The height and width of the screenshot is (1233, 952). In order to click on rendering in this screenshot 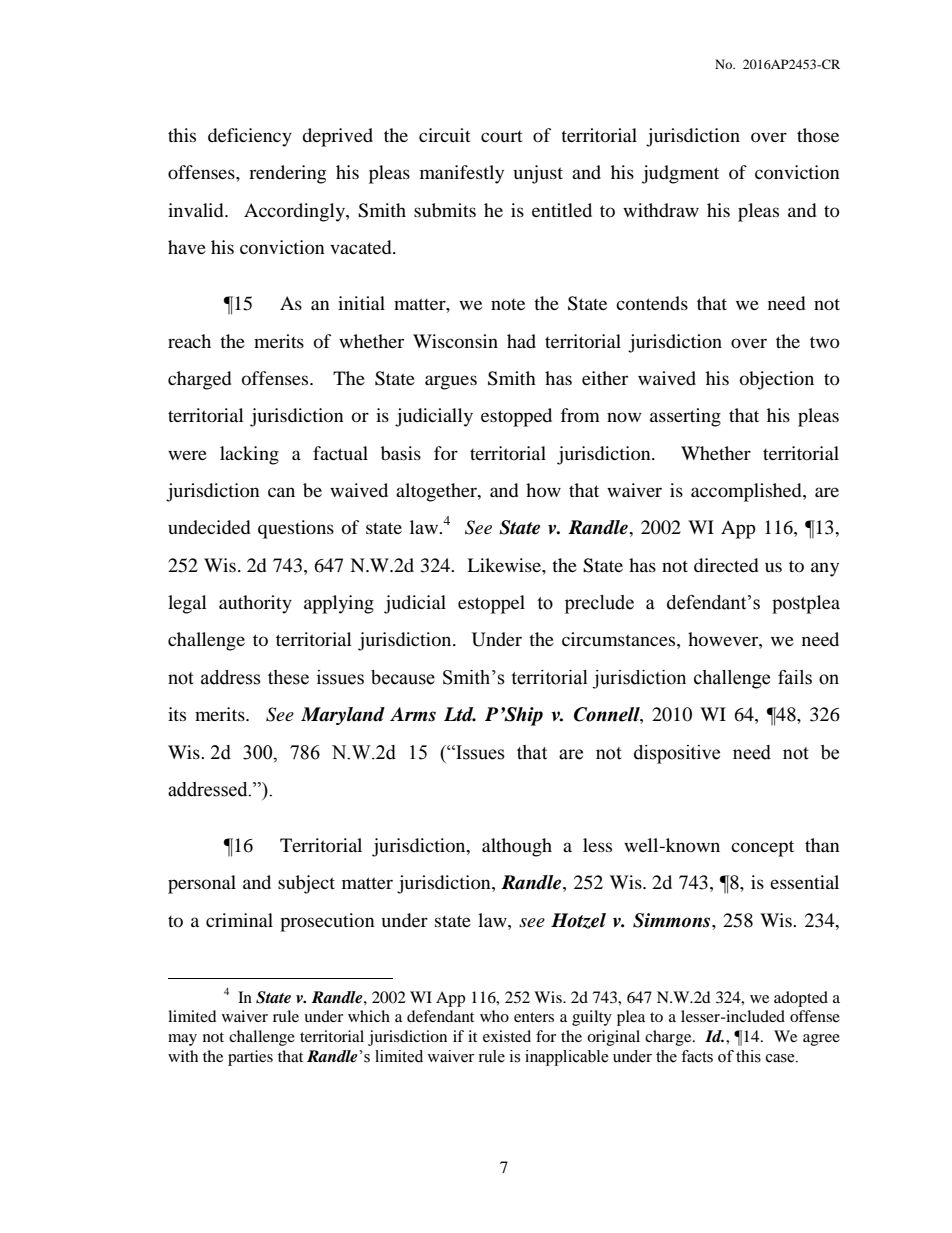, I will do `click(287, 174)`.
